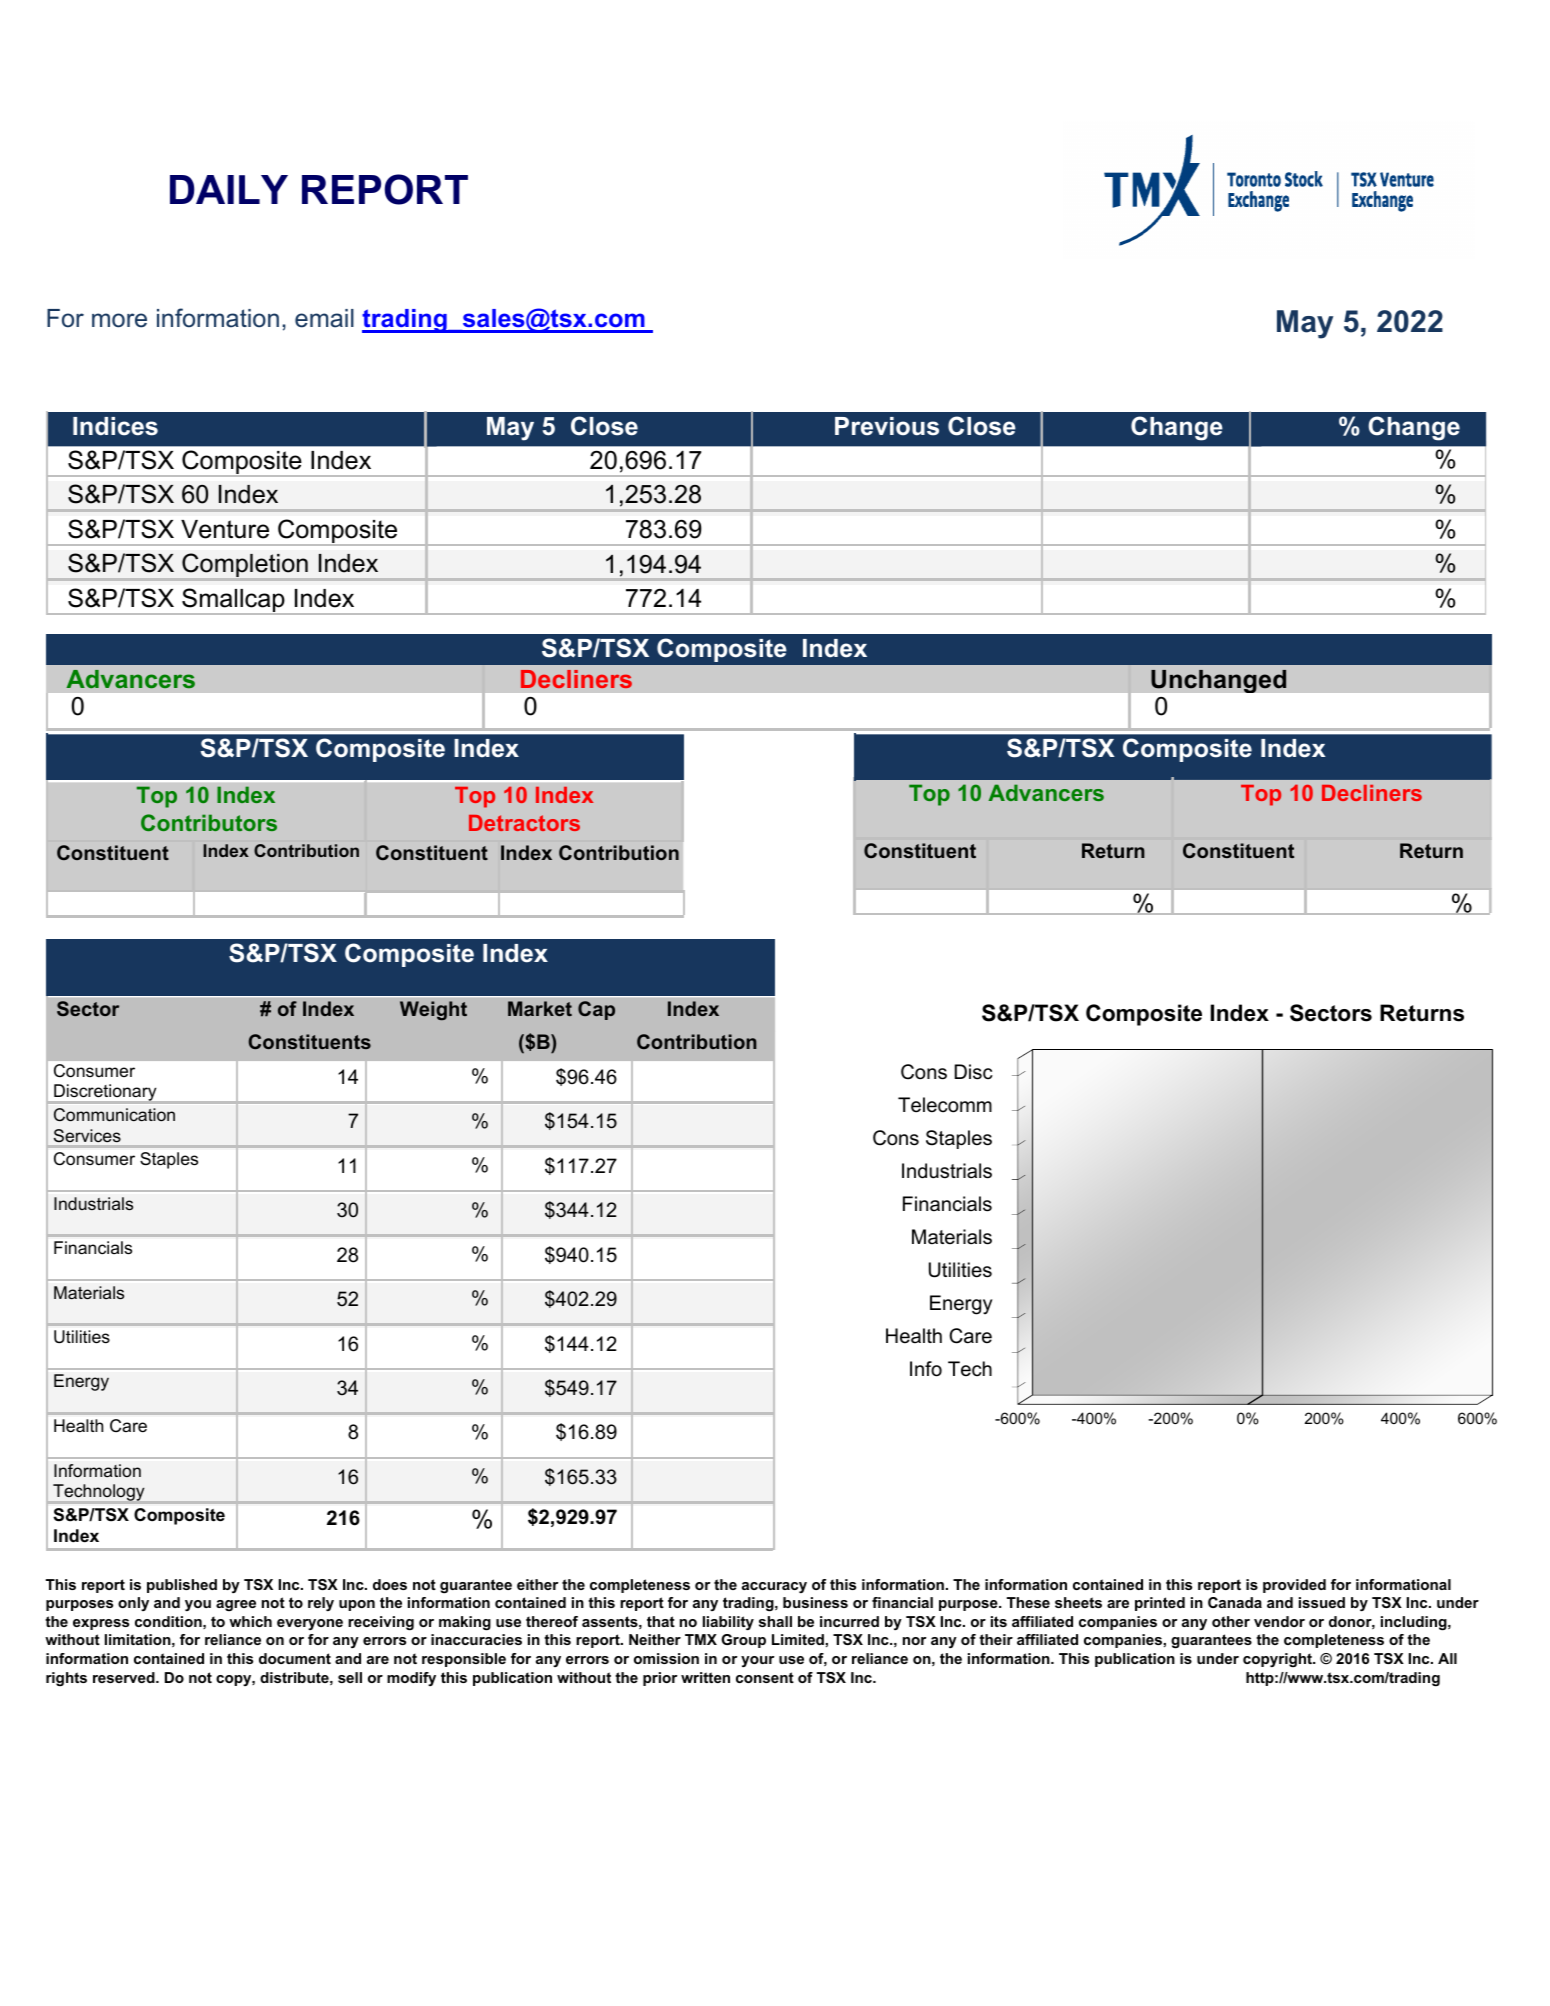 This screenshot has height=2006, width=1550. What do you see at coordinates (524, 823) in the screenshot?
I see `Detractors` at bounding box center [524, 823].
